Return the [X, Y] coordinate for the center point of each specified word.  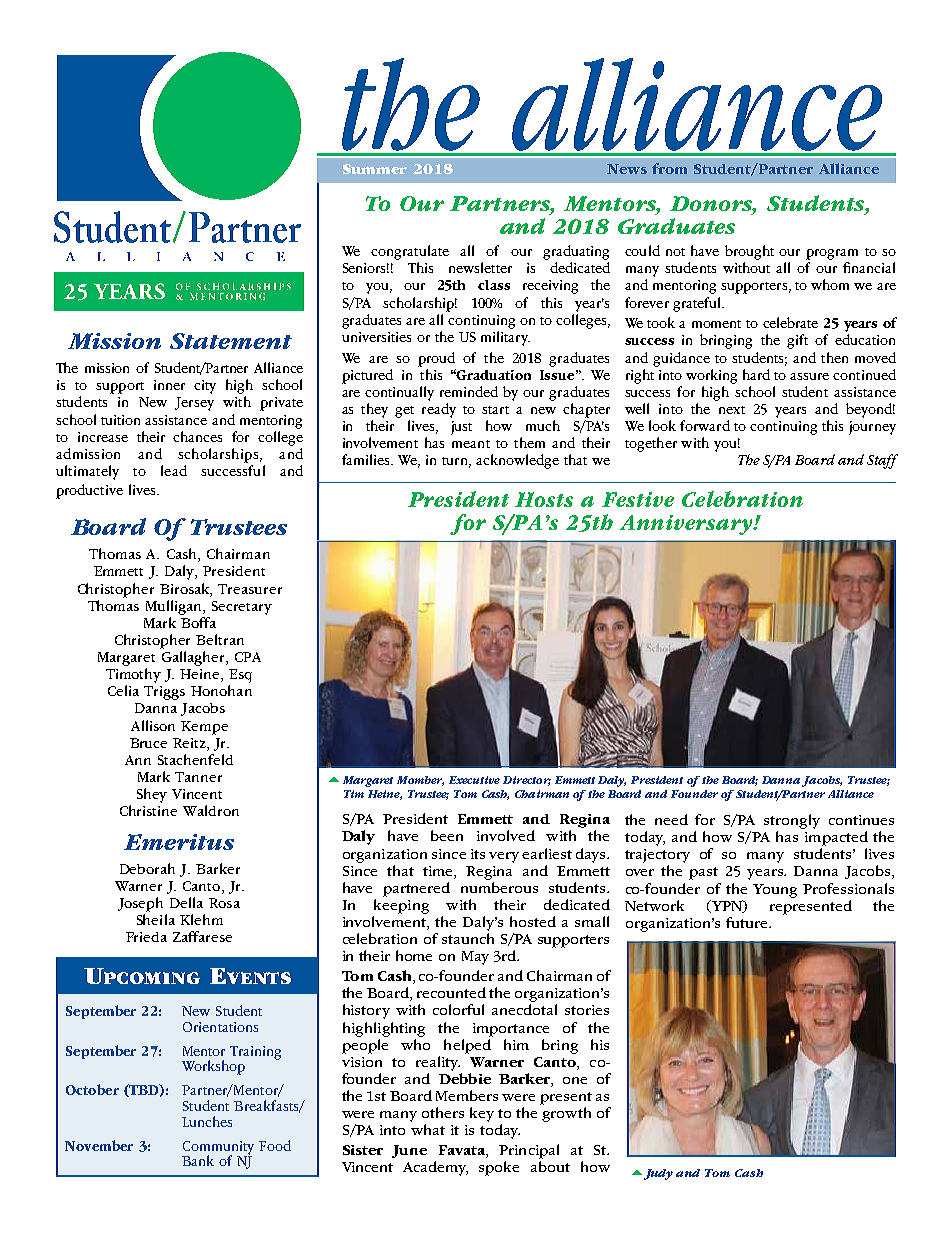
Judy [657, 1174]
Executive [474, 780]
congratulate [410, 252]
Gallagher [194, 658]
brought [749, 252]
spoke [499, 1168]
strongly [792, 821]
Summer [375, 169]
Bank [198, 1160]
